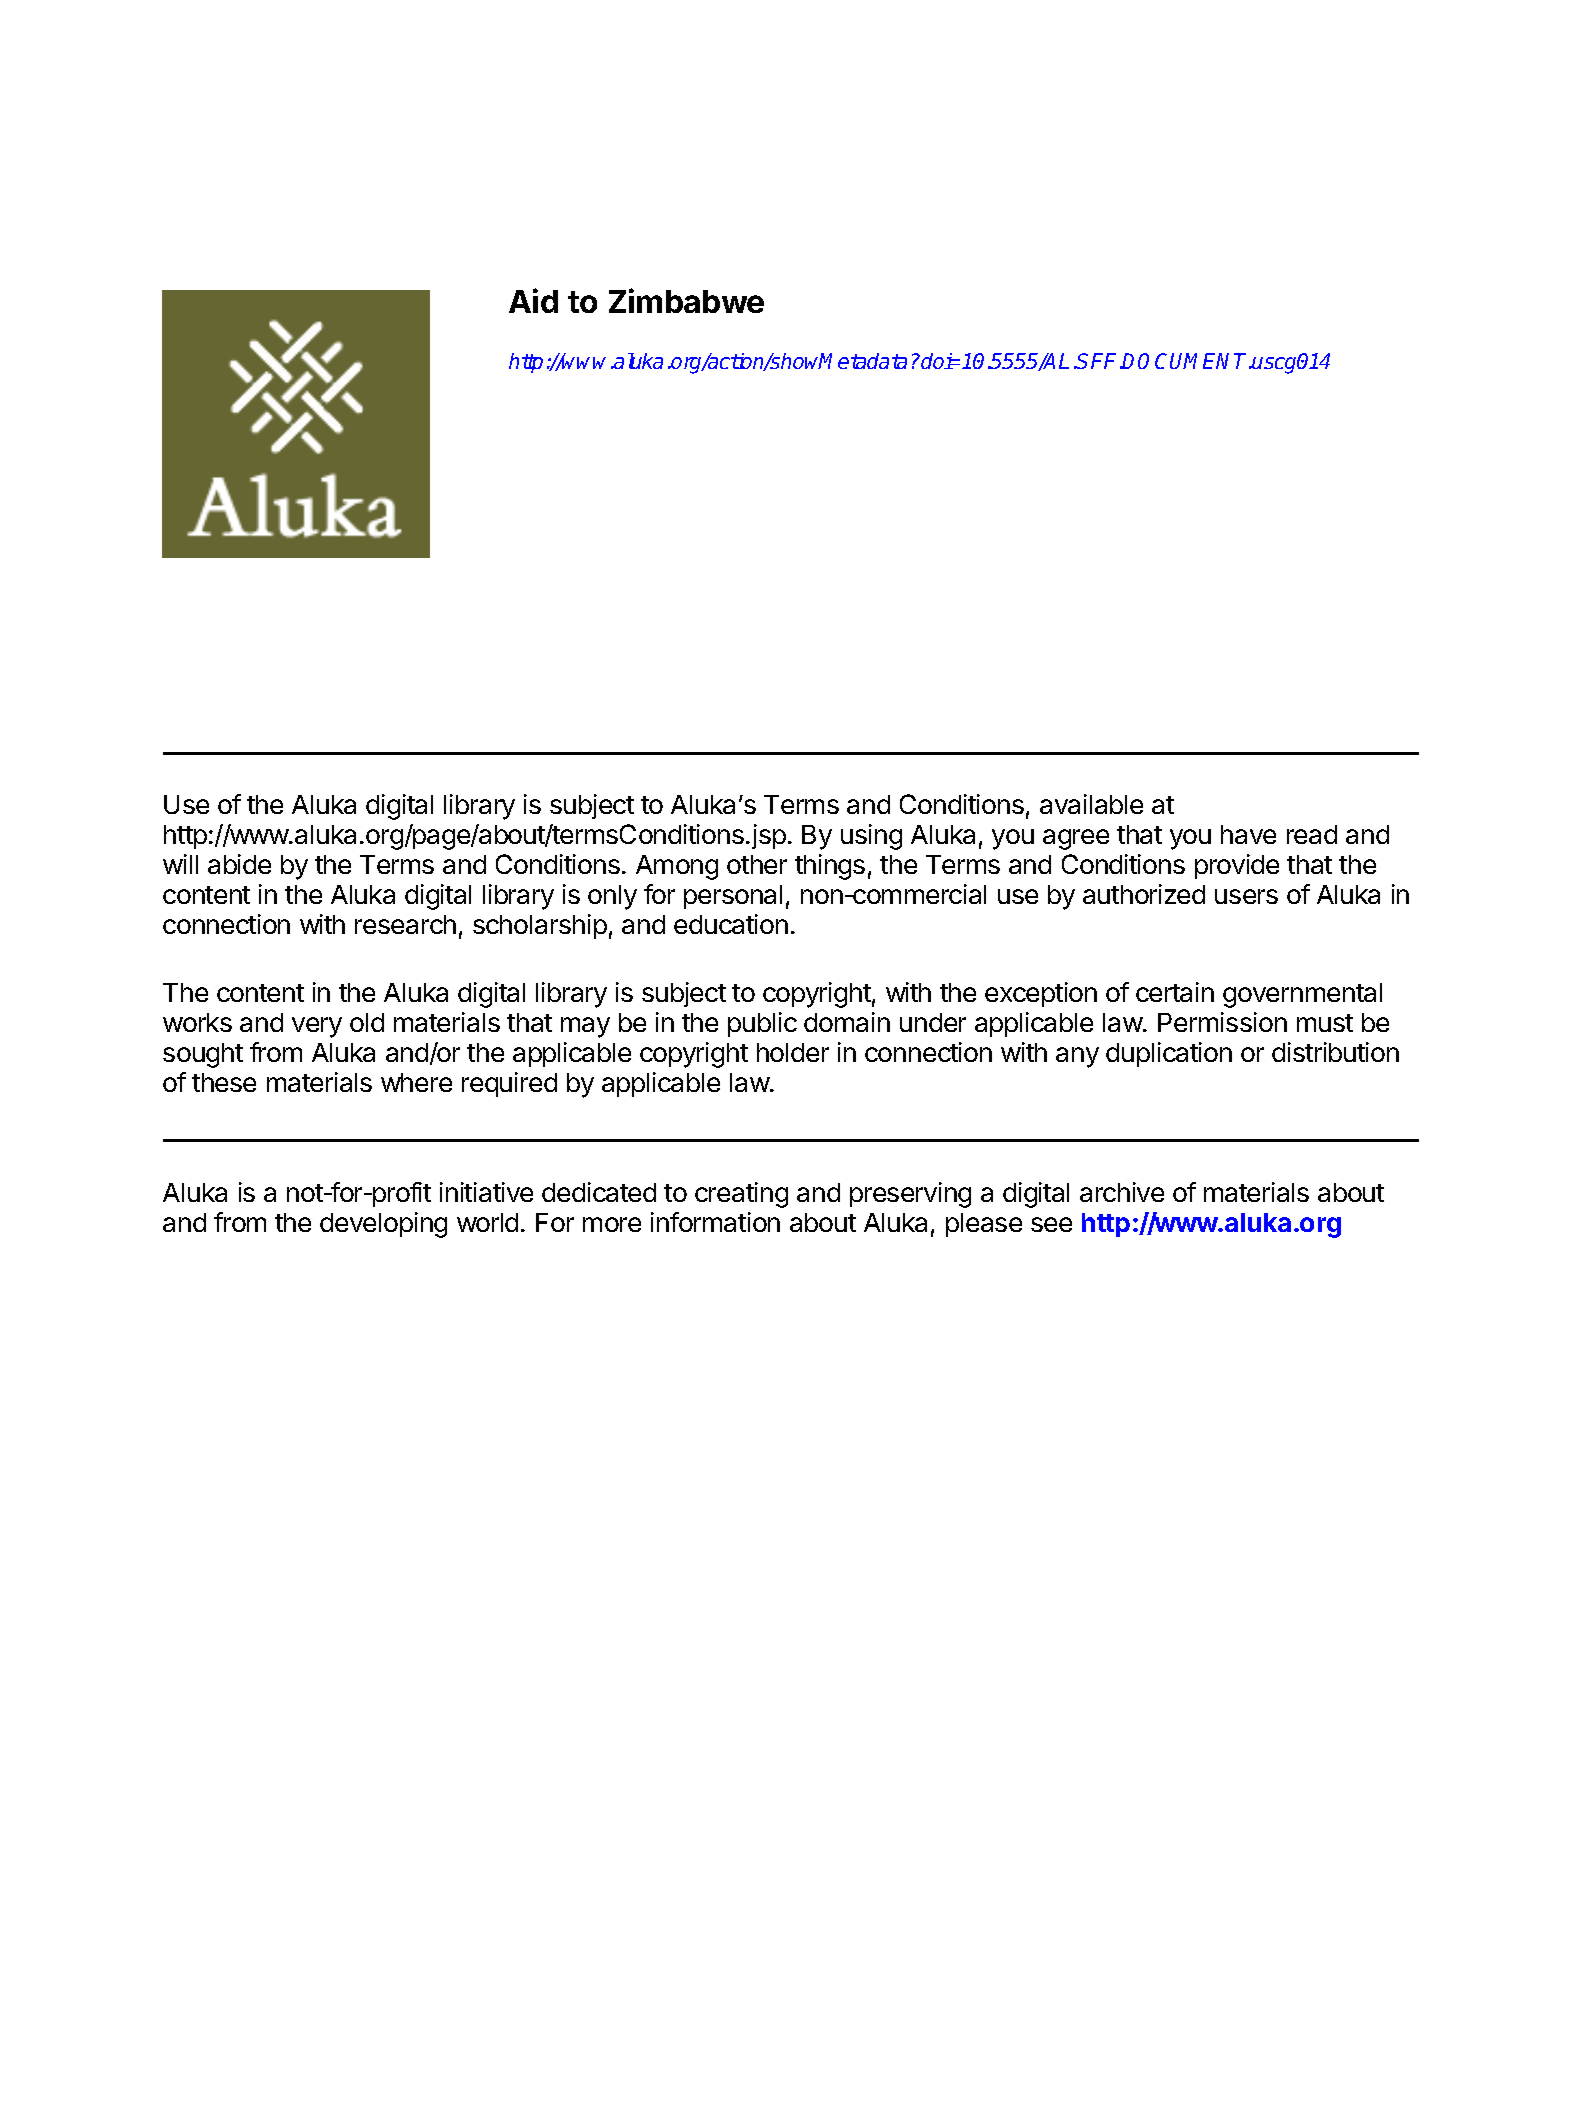 This page has width=1582, height=2109. I want to click on personal, so click(733, 897).
